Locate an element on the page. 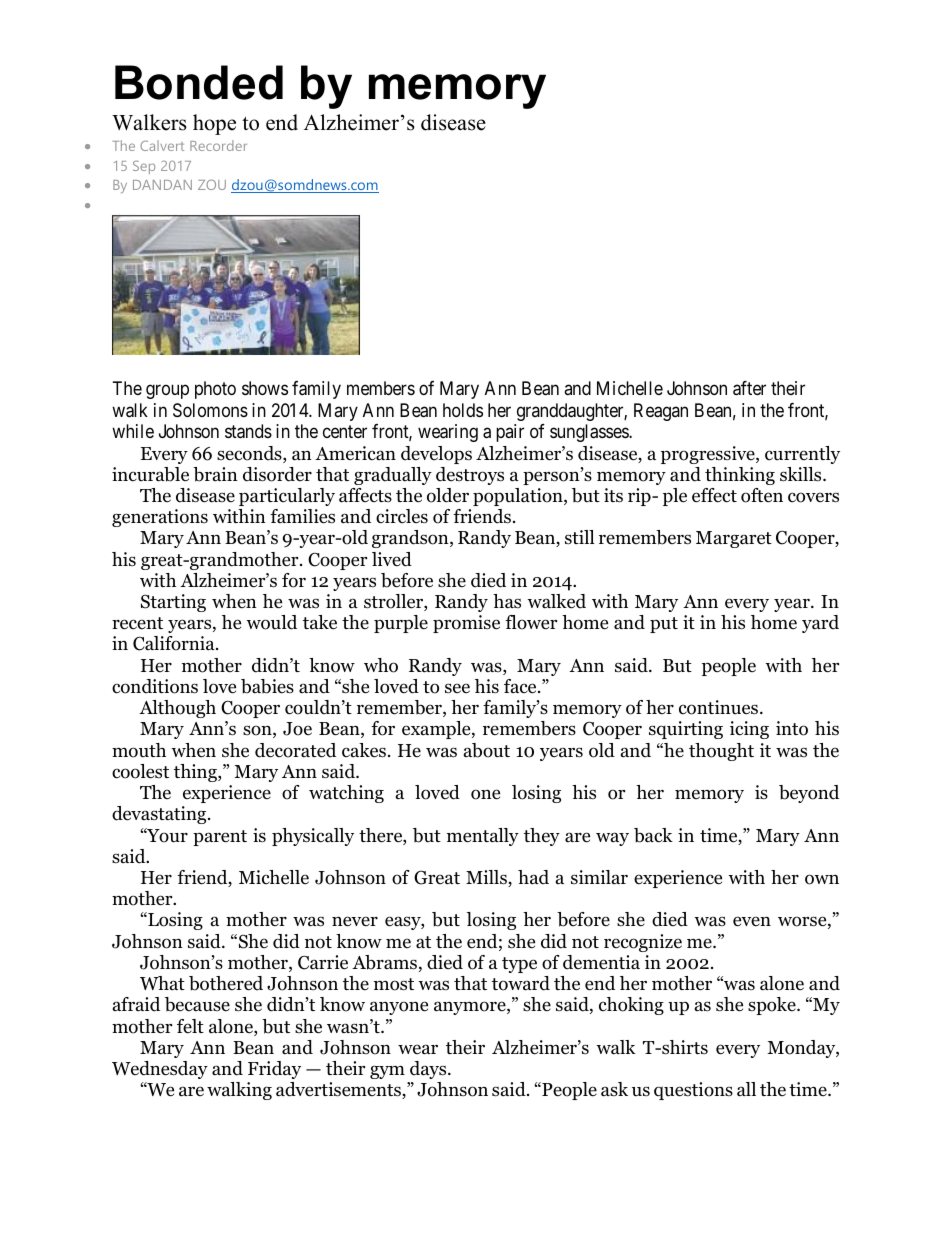  felt is located at coordinates (190, 1026).
